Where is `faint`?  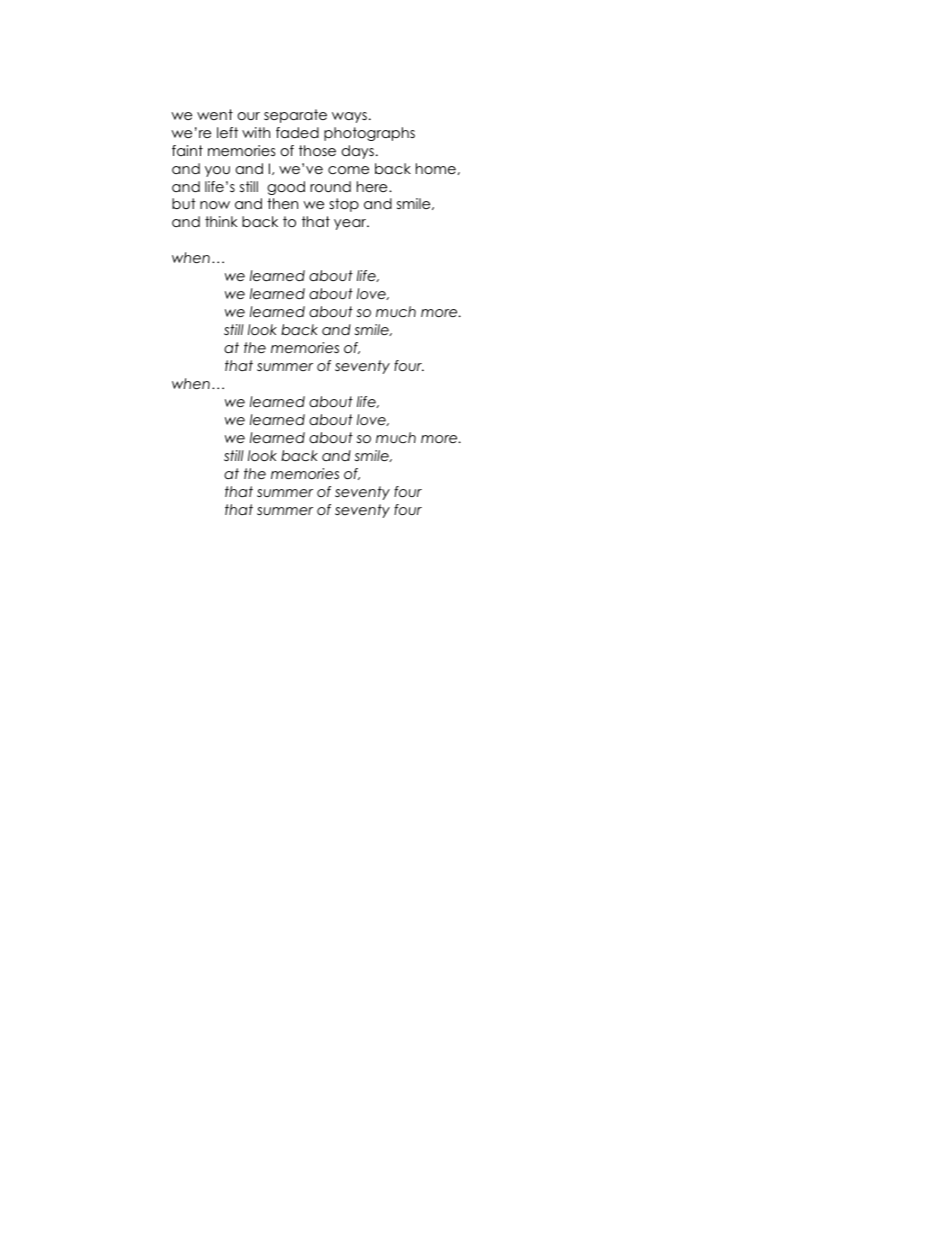
faint is located at coordinates (187, 150).
